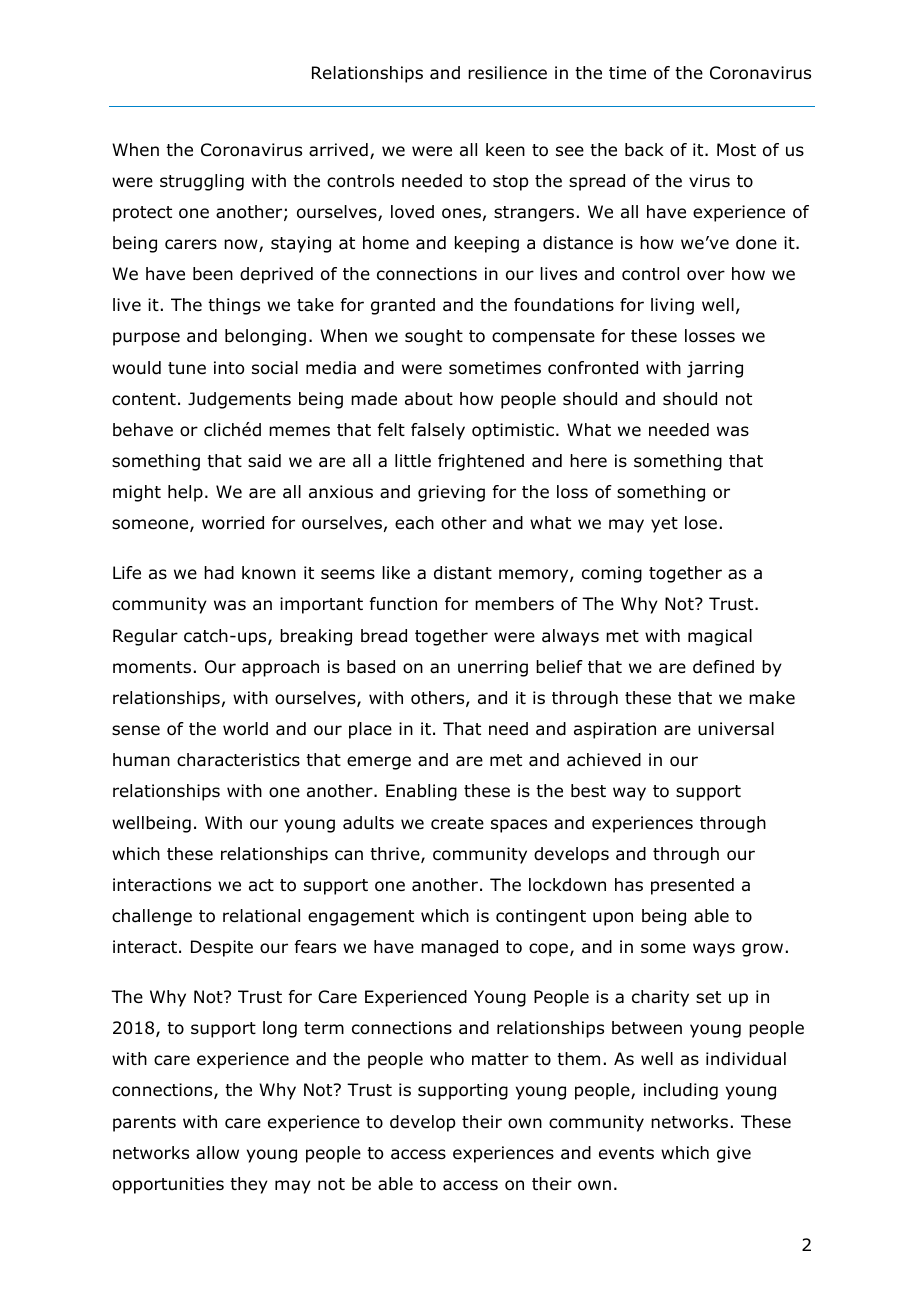  What do you see at coordinates (692, 886) in the image?
I see `presented` at bounding box center [692, 886].
